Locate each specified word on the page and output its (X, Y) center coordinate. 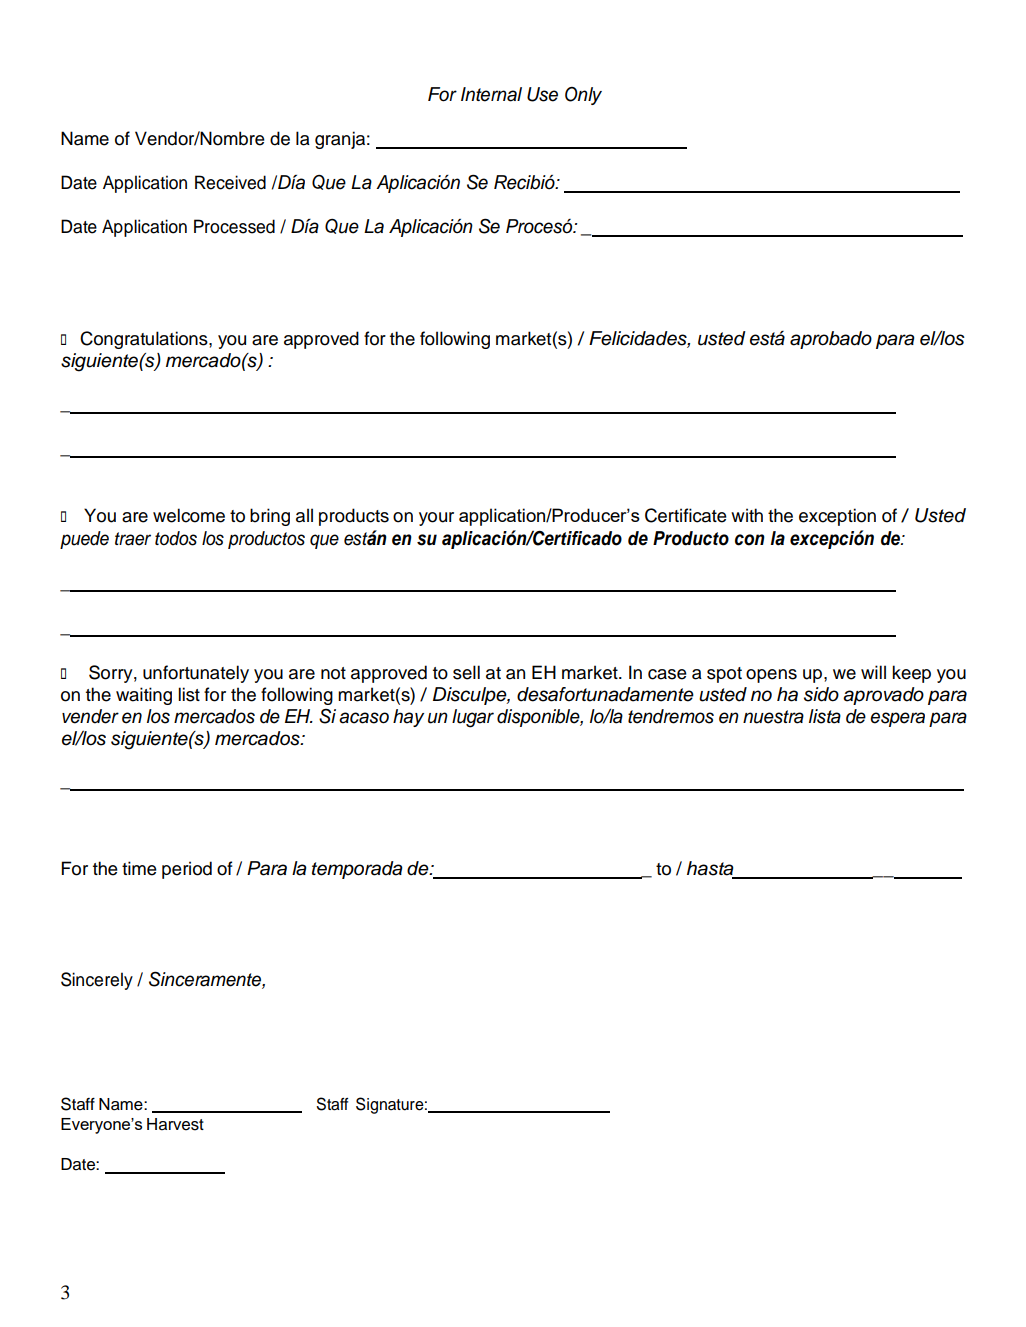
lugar (473, 718)
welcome (189, 515)
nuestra (773, 717)
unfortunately (196, 674)
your (436, 519)
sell (466, 672)
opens (771, 676)
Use (542, 94)
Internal (491, 94)
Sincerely (97, 981)
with (747, 515)
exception (837, 517)
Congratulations (145, 340)
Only (583, 96)
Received (230, 182)
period (187, 870)
